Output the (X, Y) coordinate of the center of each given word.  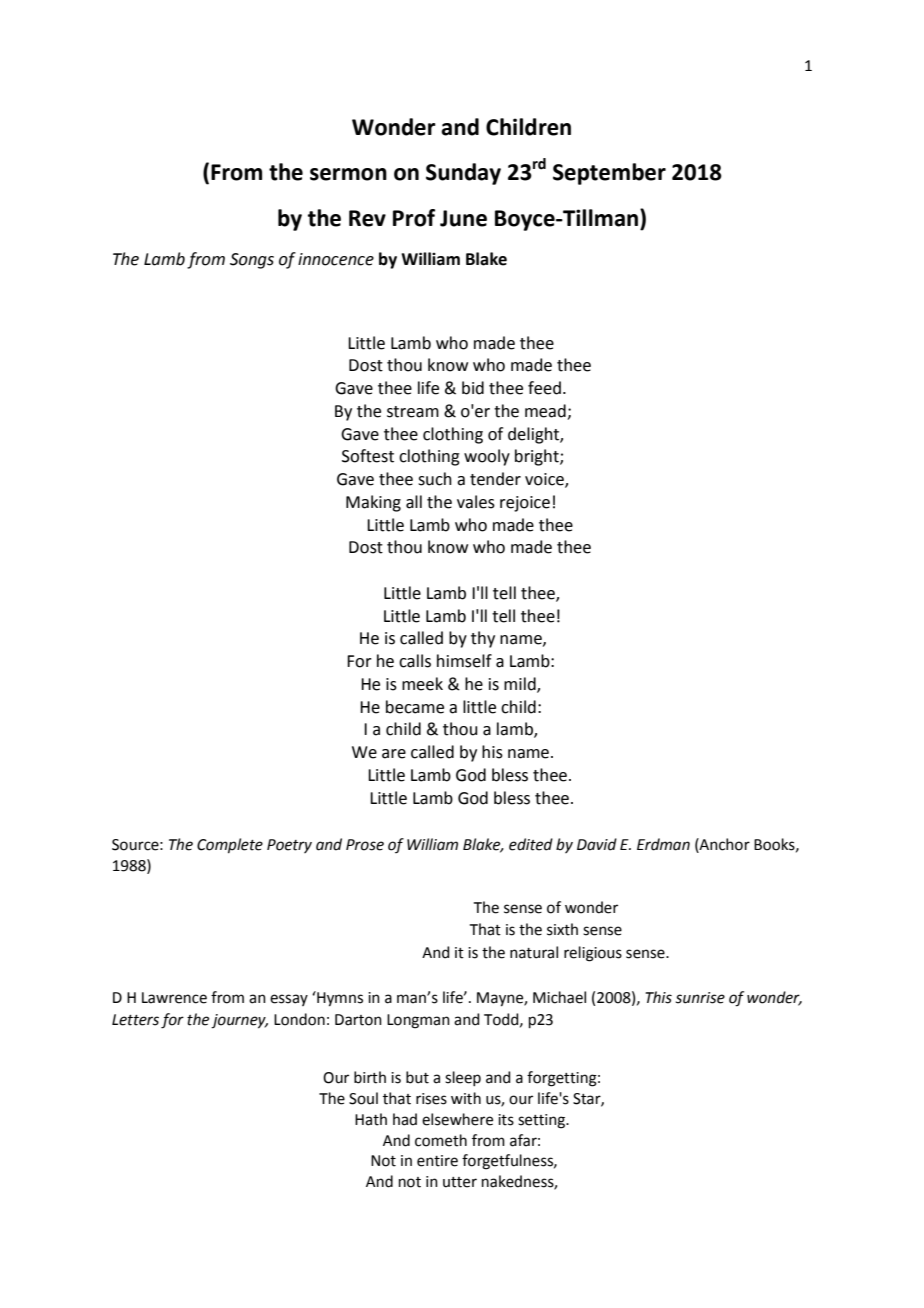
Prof (414, 218)
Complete (230, 845)
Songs (252, 261)
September (609, 174)
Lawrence (174, 998)
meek (422, 684)
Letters (135, 1020)
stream (413, 412)
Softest (368, 456)
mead (545, 411)
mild (521, 685)
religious (593, 954)
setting (542, 1121)
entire (437, 1161)
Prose (365, 845)
